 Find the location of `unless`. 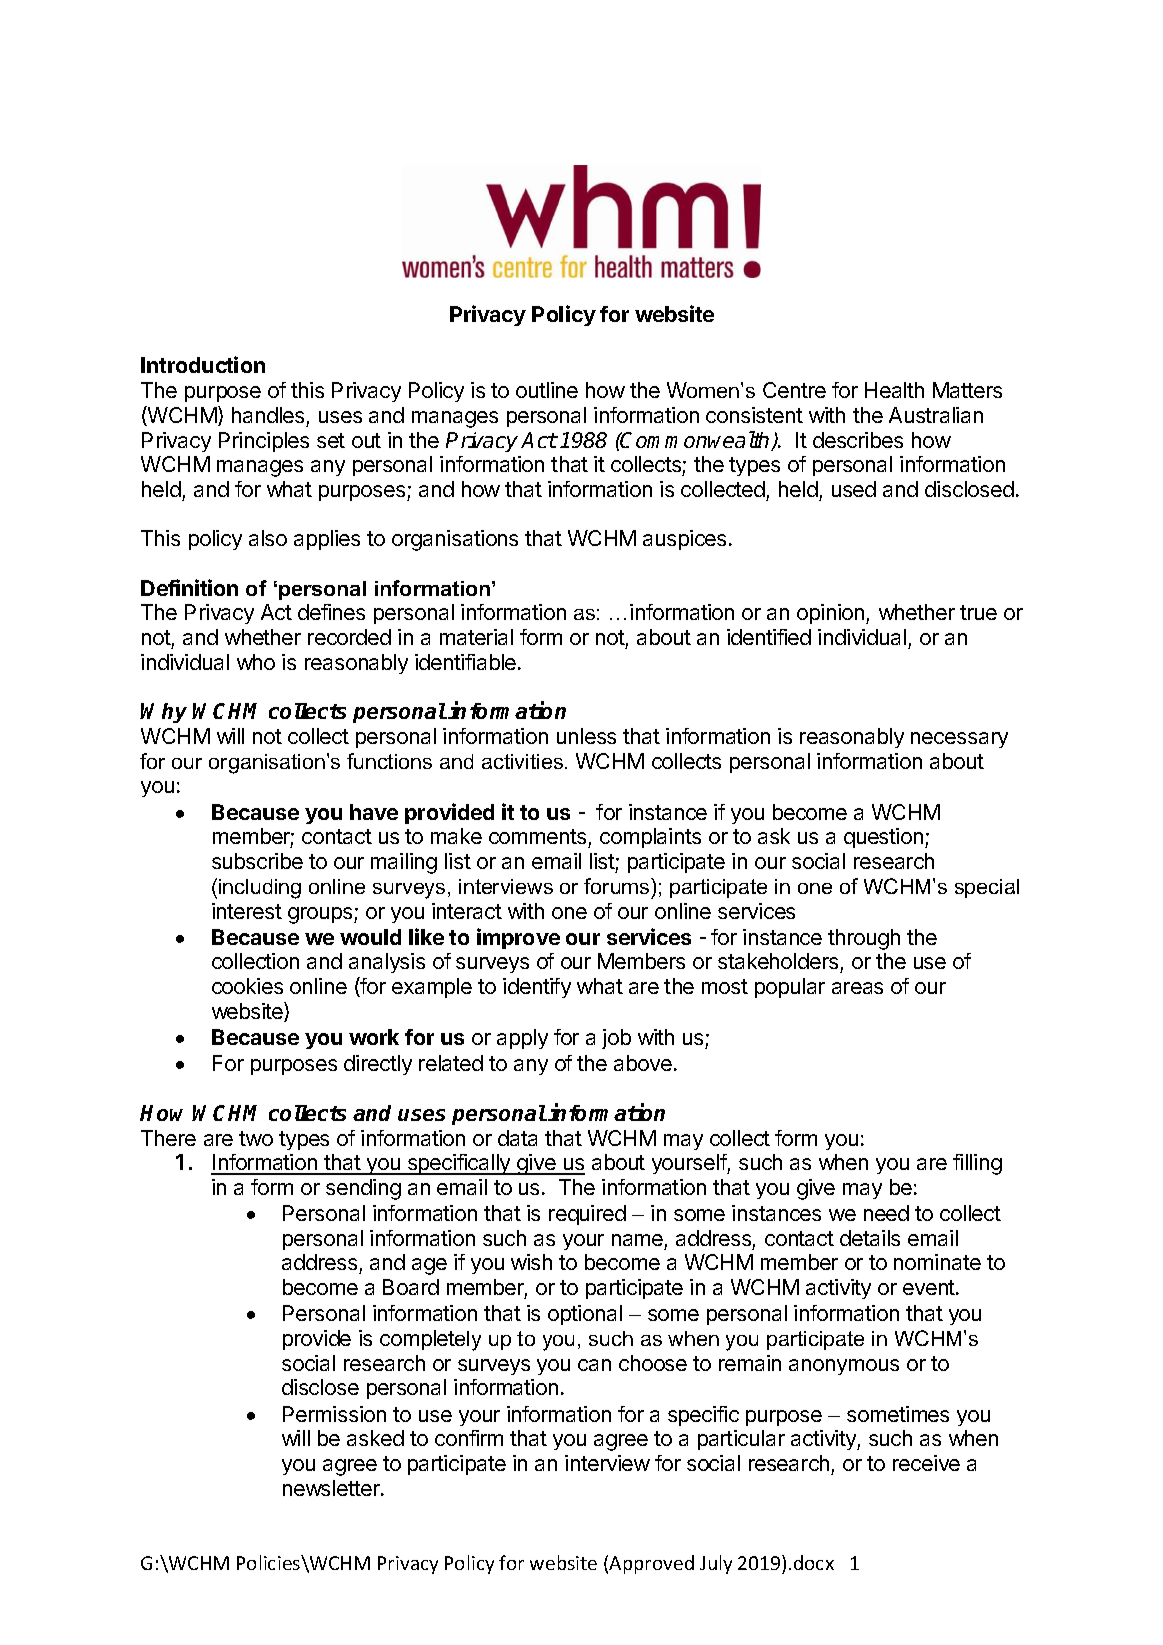

unless is located at coordinates (586, 736).
